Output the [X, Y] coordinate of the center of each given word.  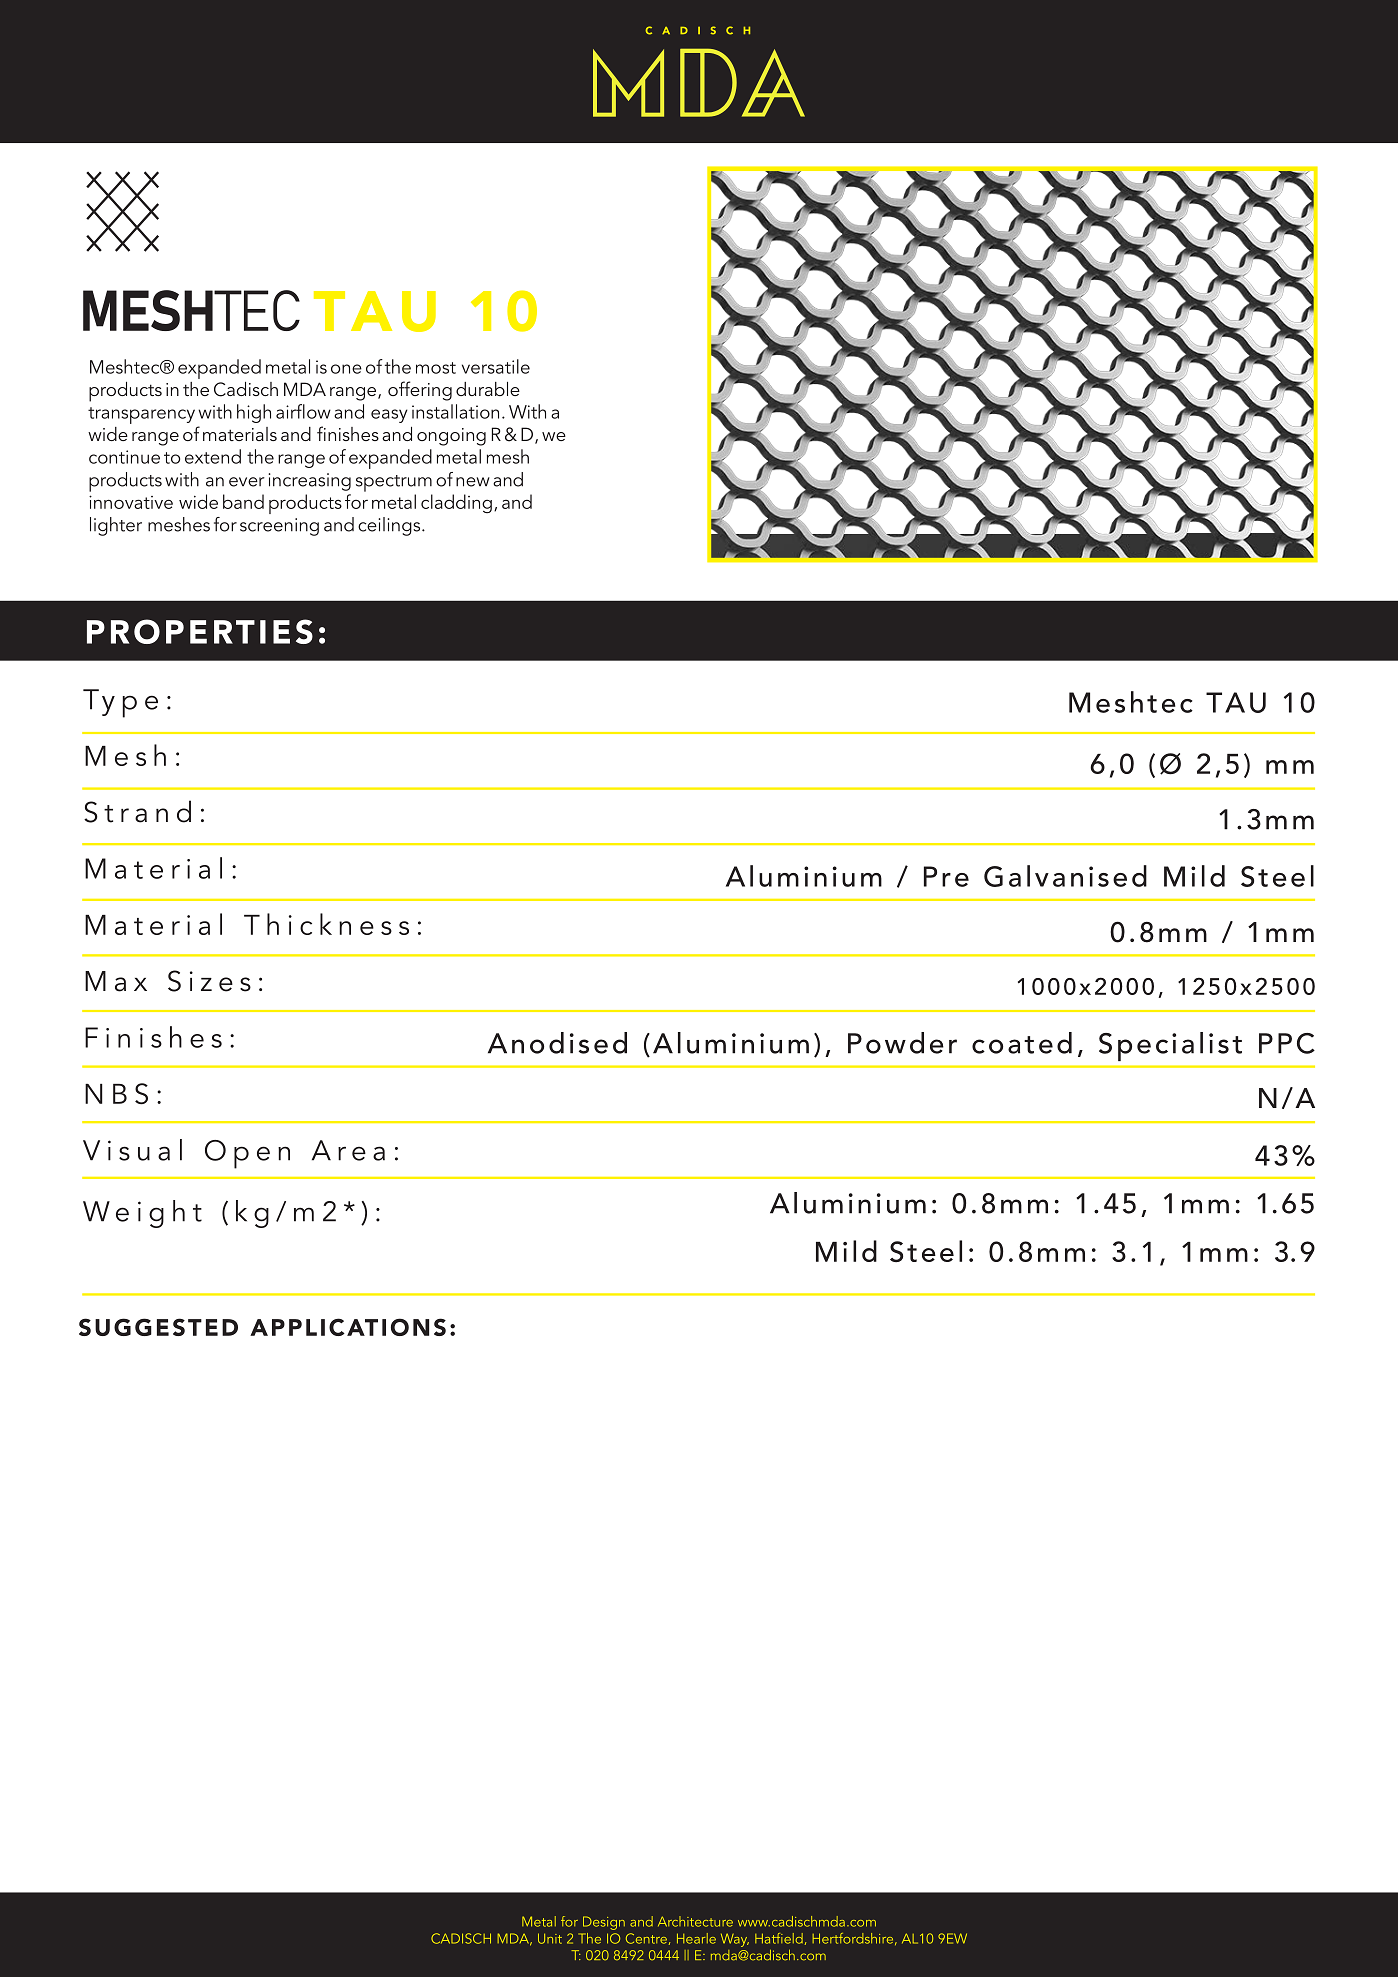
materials [240, 434]
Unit [550, 1938]
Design [604, 1923]
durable [488, 389]
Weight [142, 1214]
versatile [496, 366]
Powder [902, 1043]
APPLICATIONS [348, 1327]
